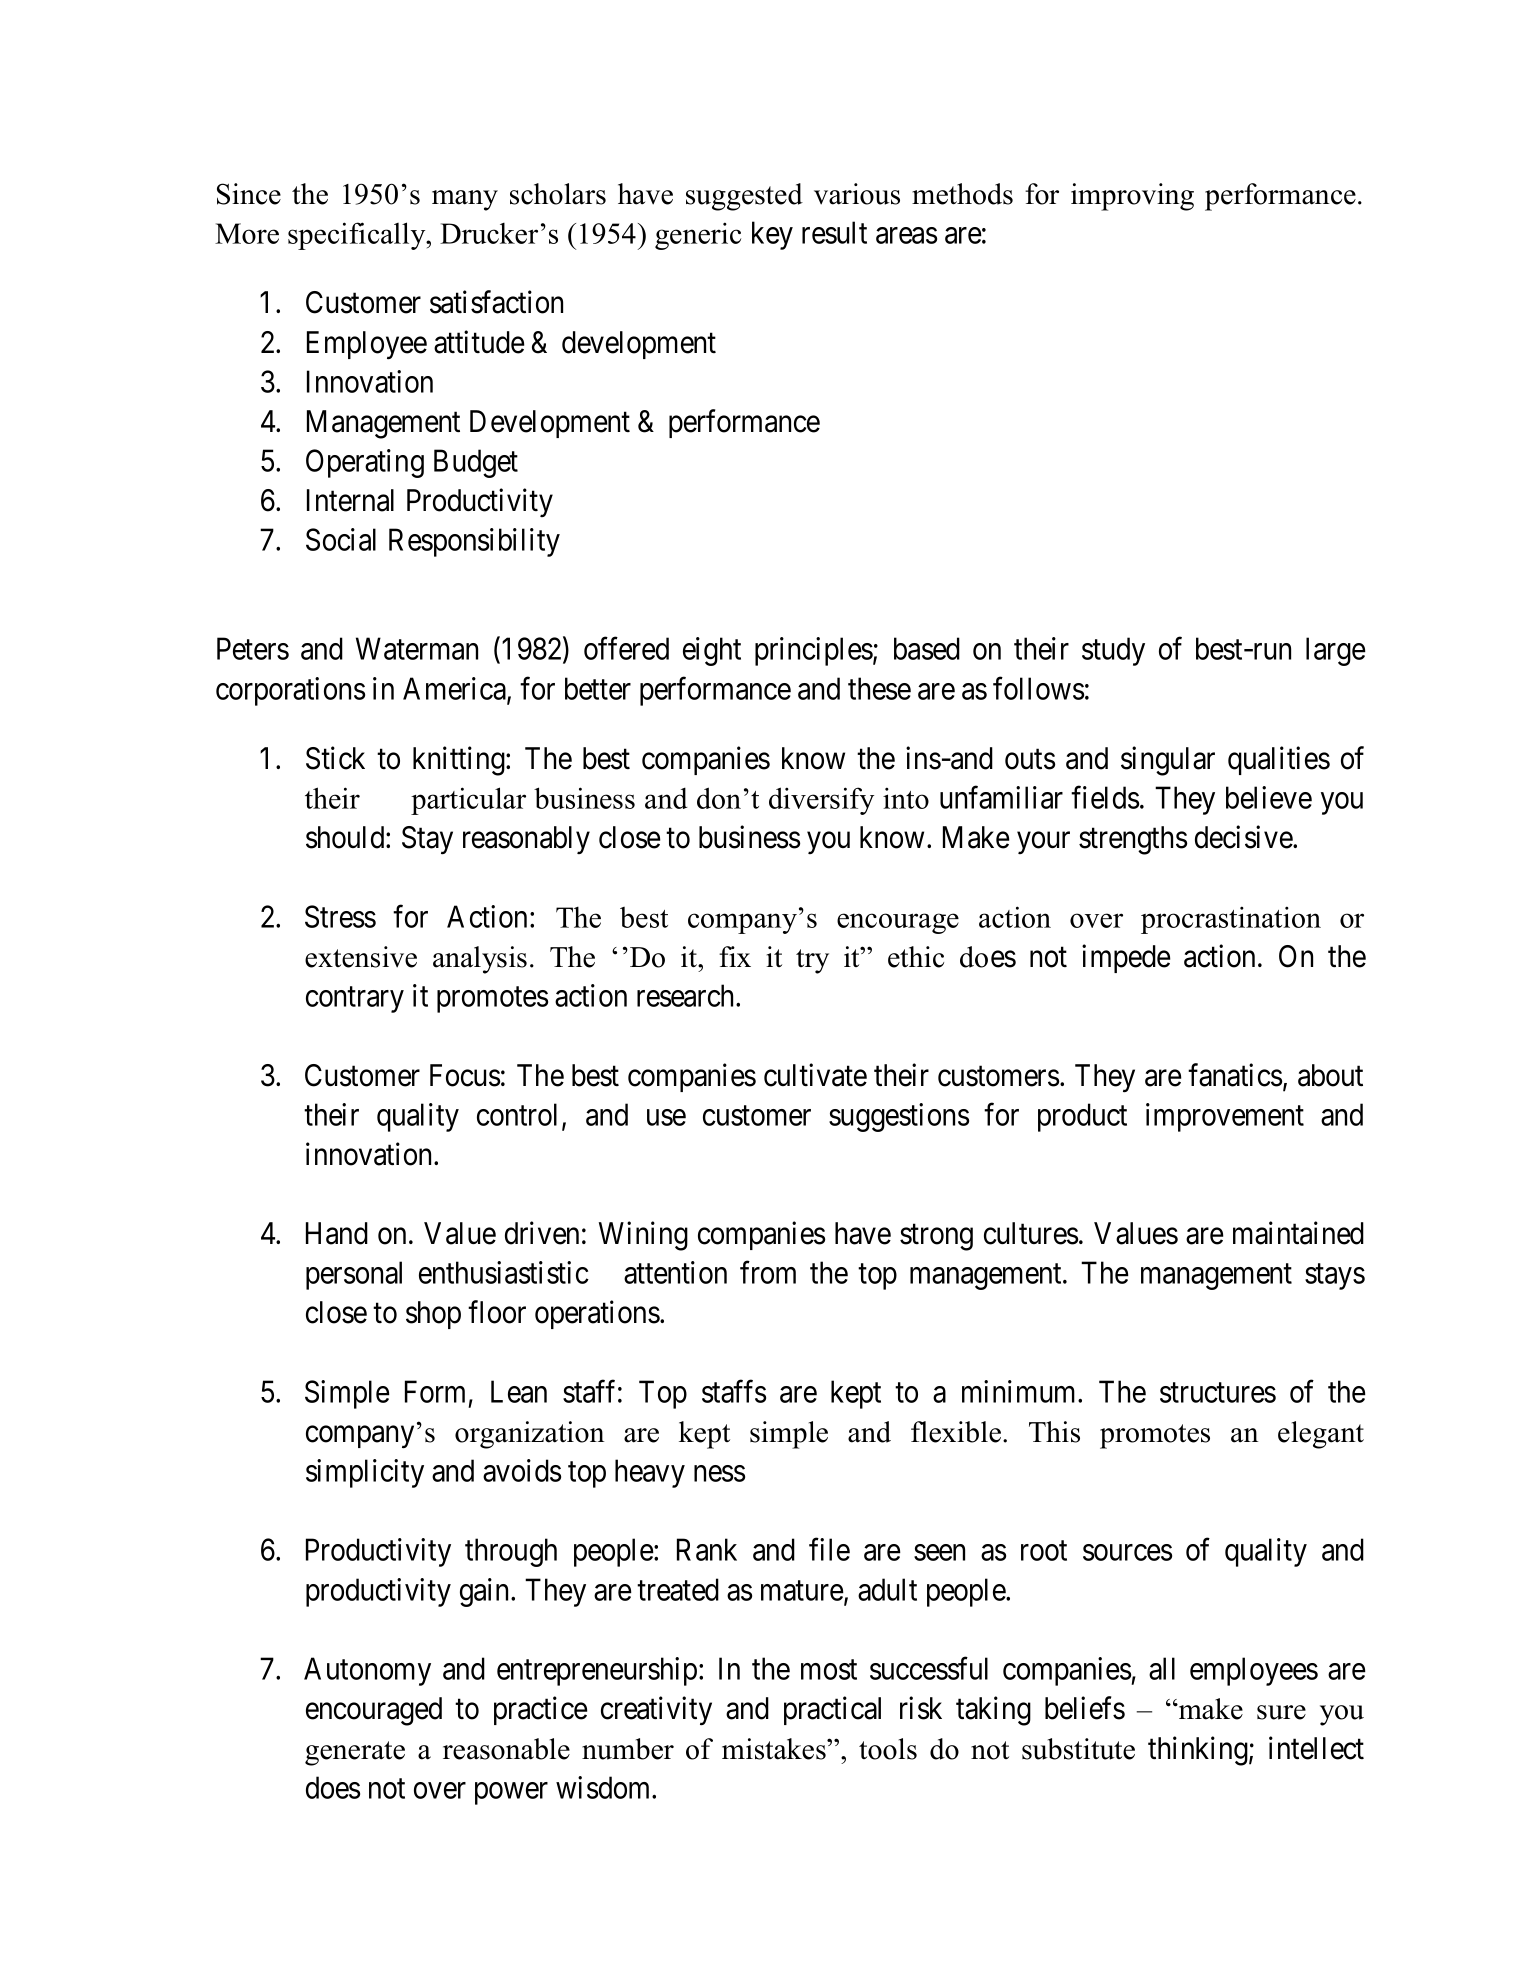 Image resolution: width=1527 pixels, height=1976 pixels. Describe the element at coordinates (1126, 958) in the page. I see `impede` at that location.
